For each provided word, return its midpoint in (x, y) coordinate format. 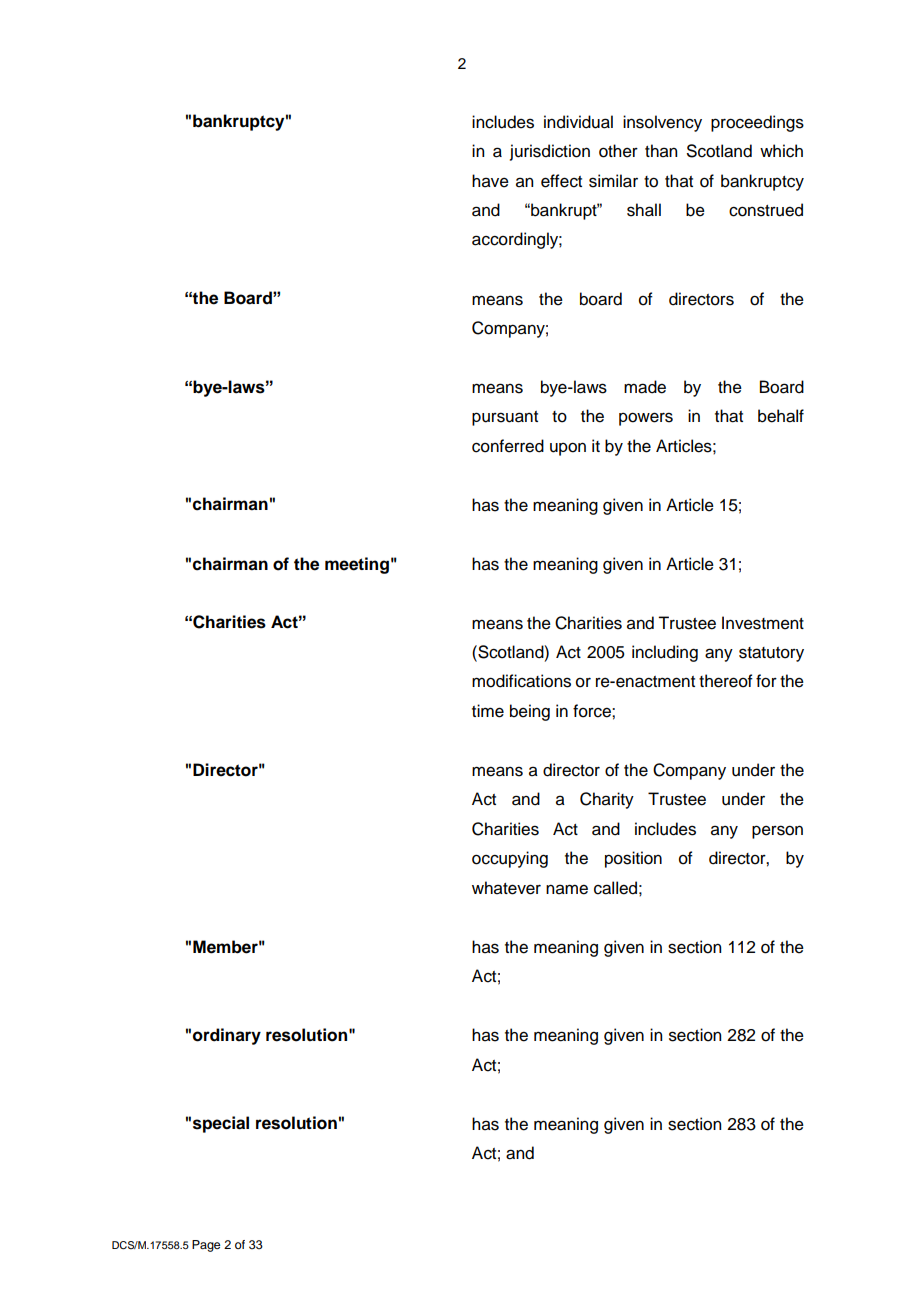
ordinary (227, 1036)
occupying (510, 859)
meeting (357, 565)
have (490, 181)
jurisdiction (550, 152)
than (661, 151)
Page (206, 1246)
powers (646, 419)
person (777, 832)
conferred (508, 446)
